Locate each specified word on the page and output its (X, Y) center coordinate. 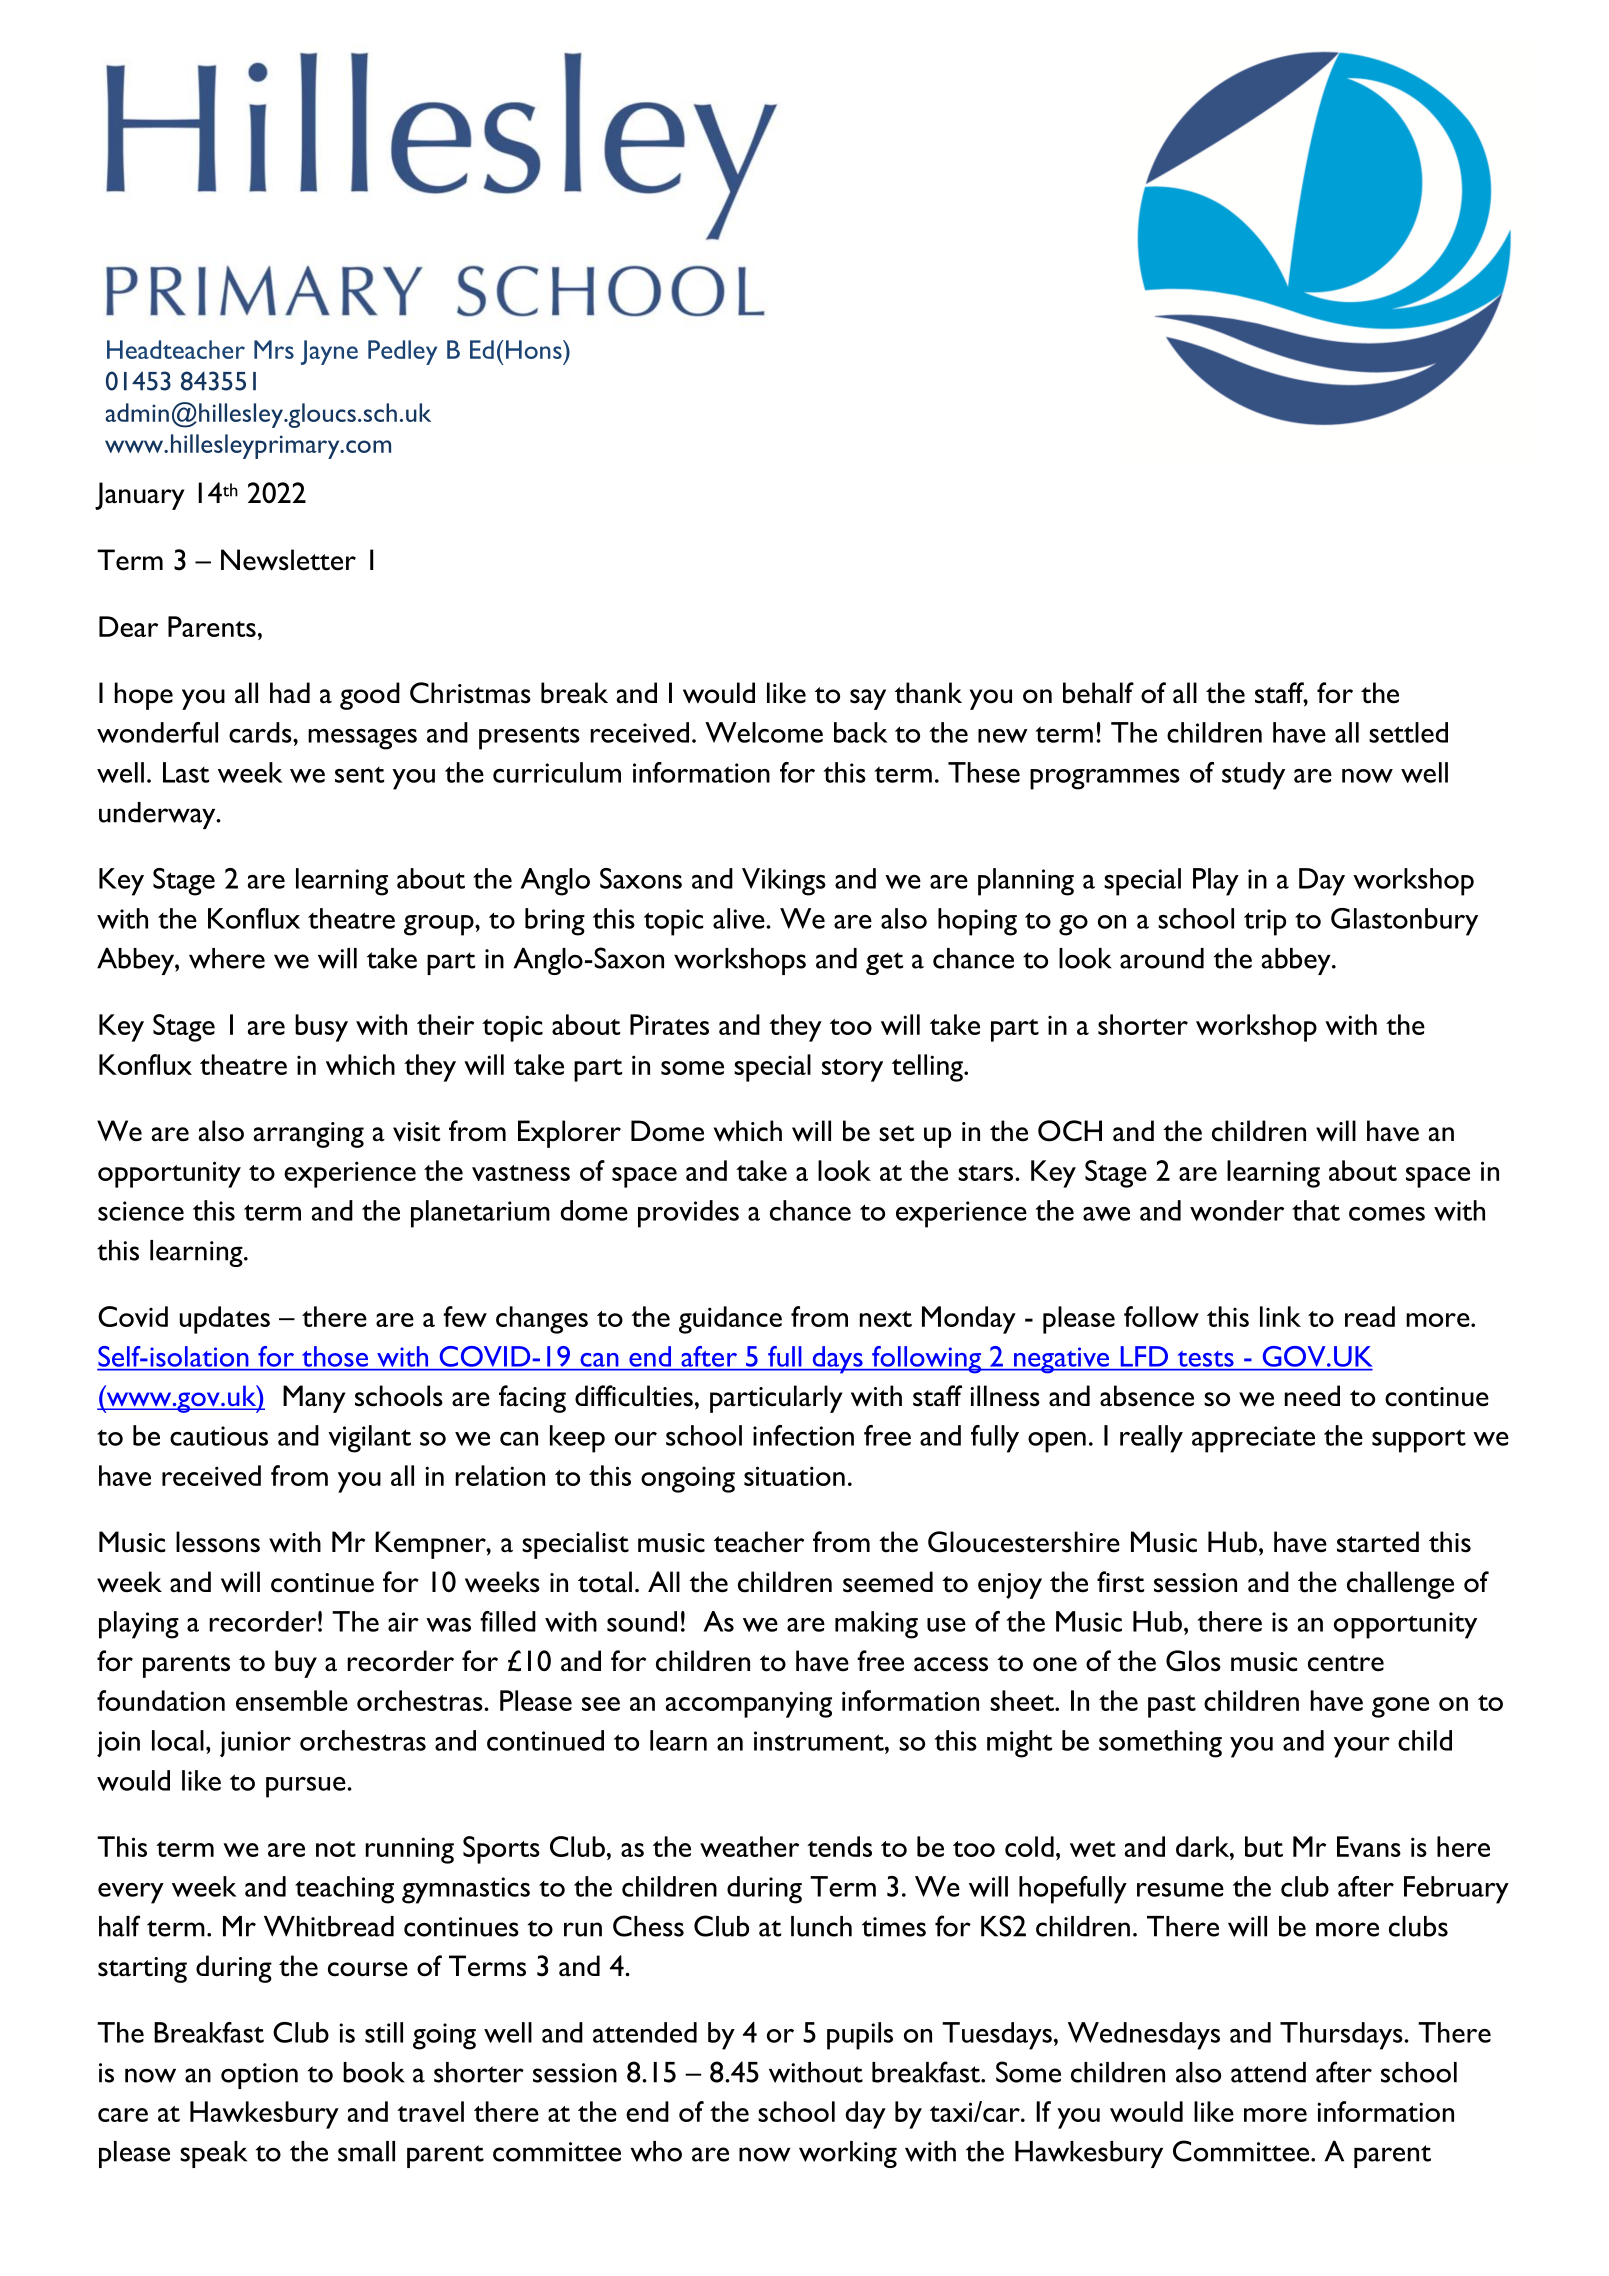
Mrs (274, 349)
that (1316, 1210)
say (868, 699)
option (259, 2076)
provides (688, 1214)
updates (225, 1320)
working (848, 2154)
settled (1408, 732)
